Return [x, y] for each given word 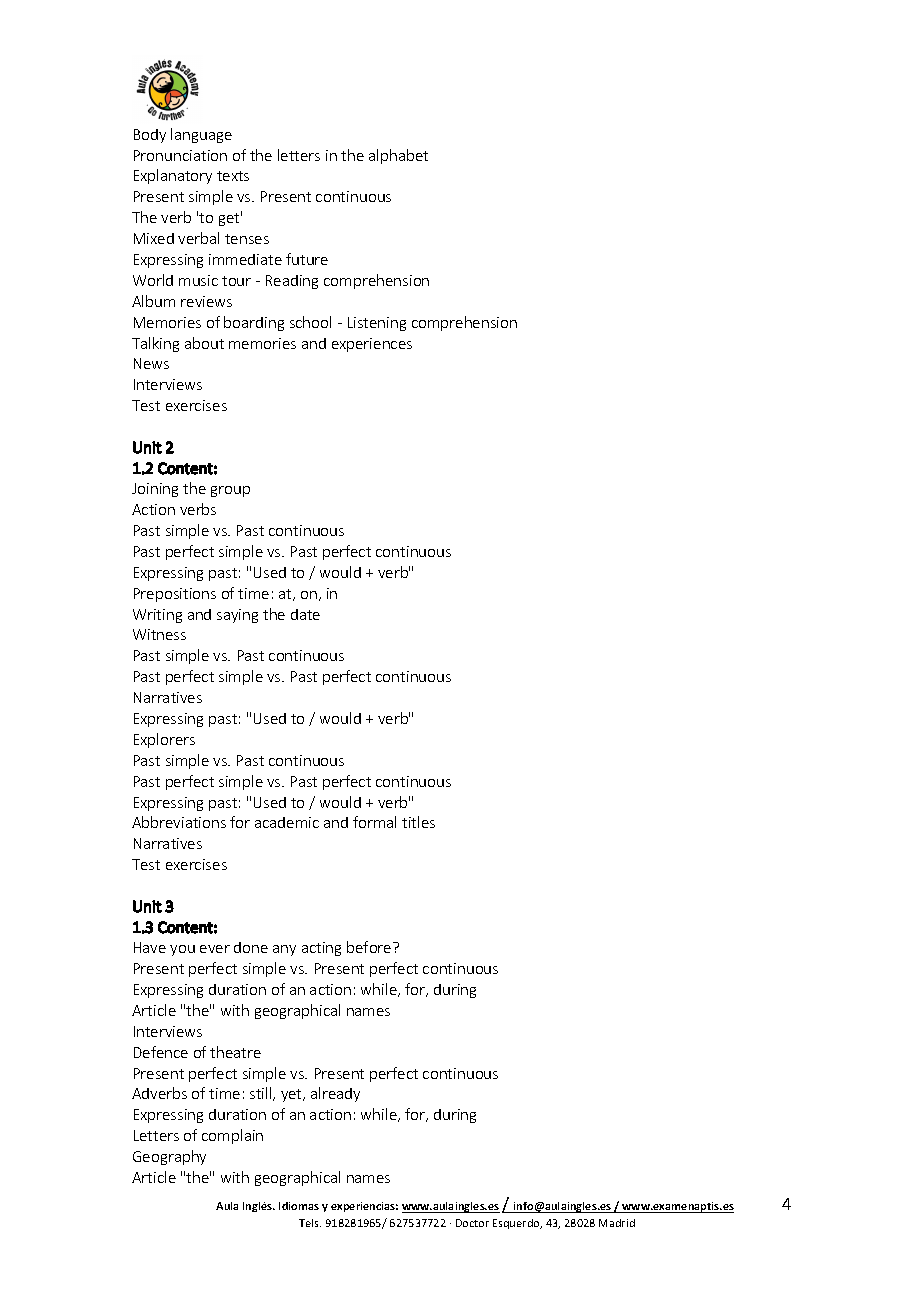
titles [418, 822]
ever [215, 949]
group [230, 491]
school [310, 322]
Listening [377, 324]
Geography [169, 1157]
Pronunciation [180, 155]
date [305, 614]
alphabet [398, 156]
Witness [159, 634]
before [370, 947]
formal [374, 822]
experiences [372, 345]
